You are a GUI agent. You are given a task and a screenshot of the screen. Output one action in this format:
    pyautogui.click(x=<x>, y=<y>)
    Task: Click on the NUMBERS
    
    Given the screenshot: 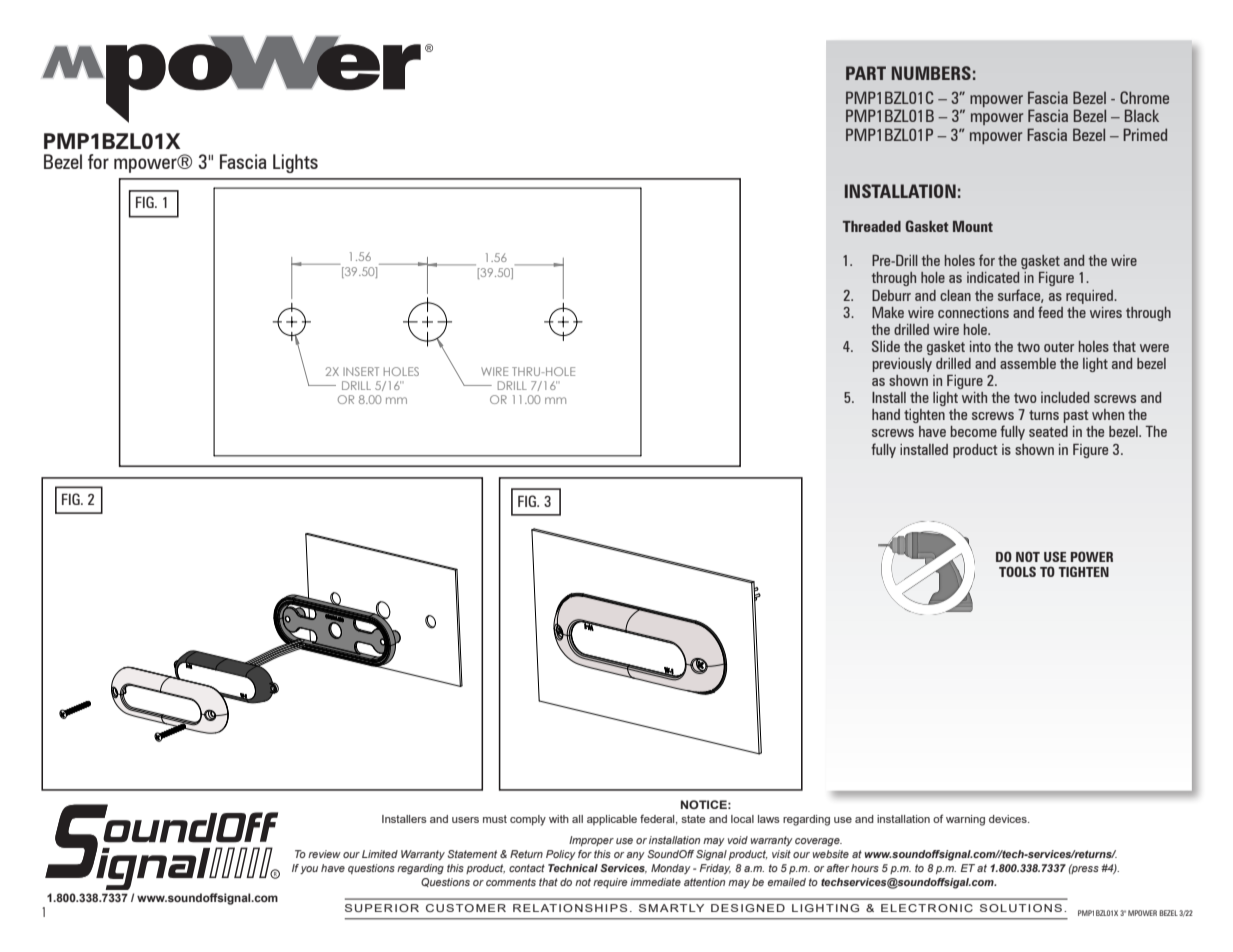 What is the action you would take?
    pyautogui.click(x=931, y=73)
